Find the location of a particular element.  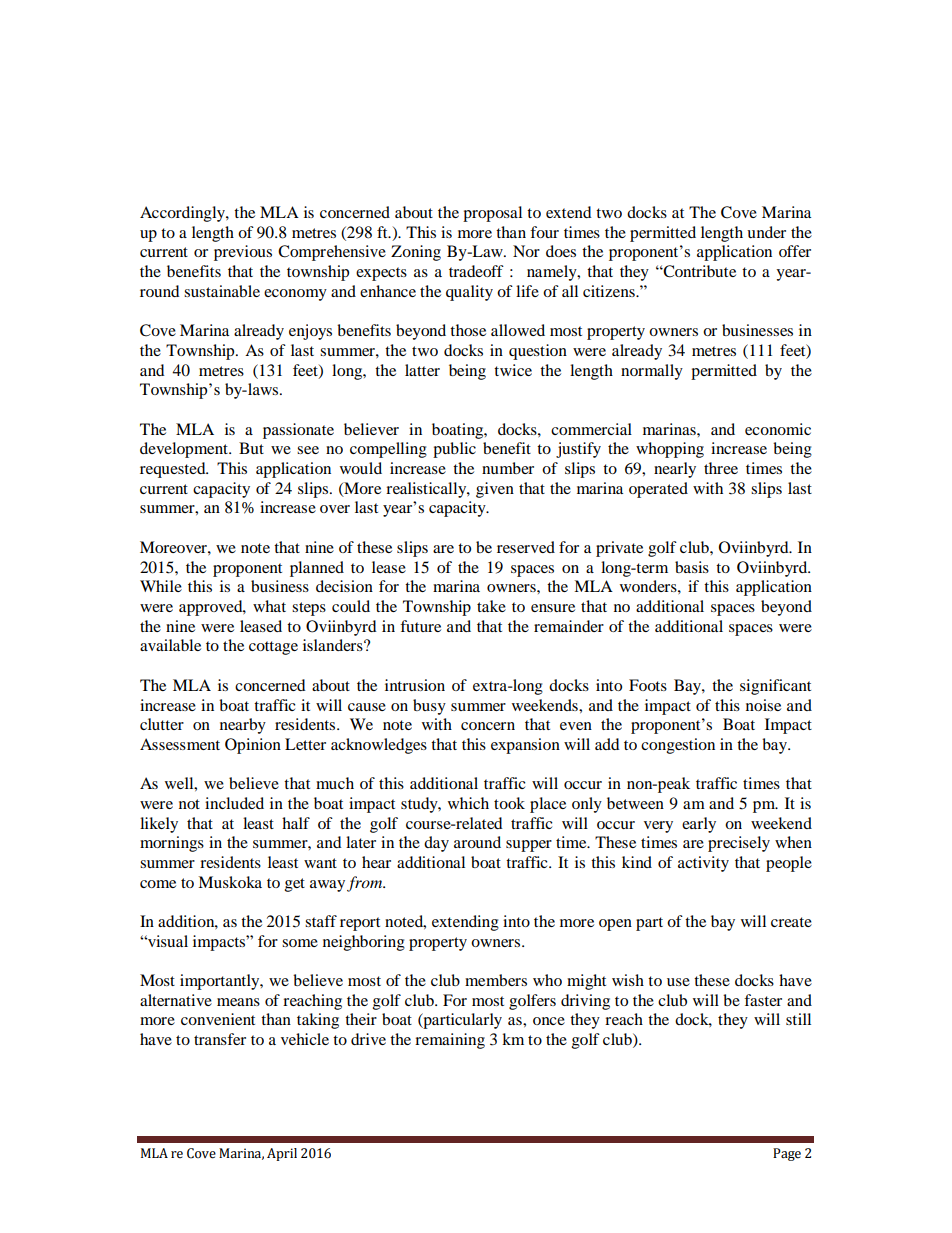

under is located at coordinates (766, 232).
